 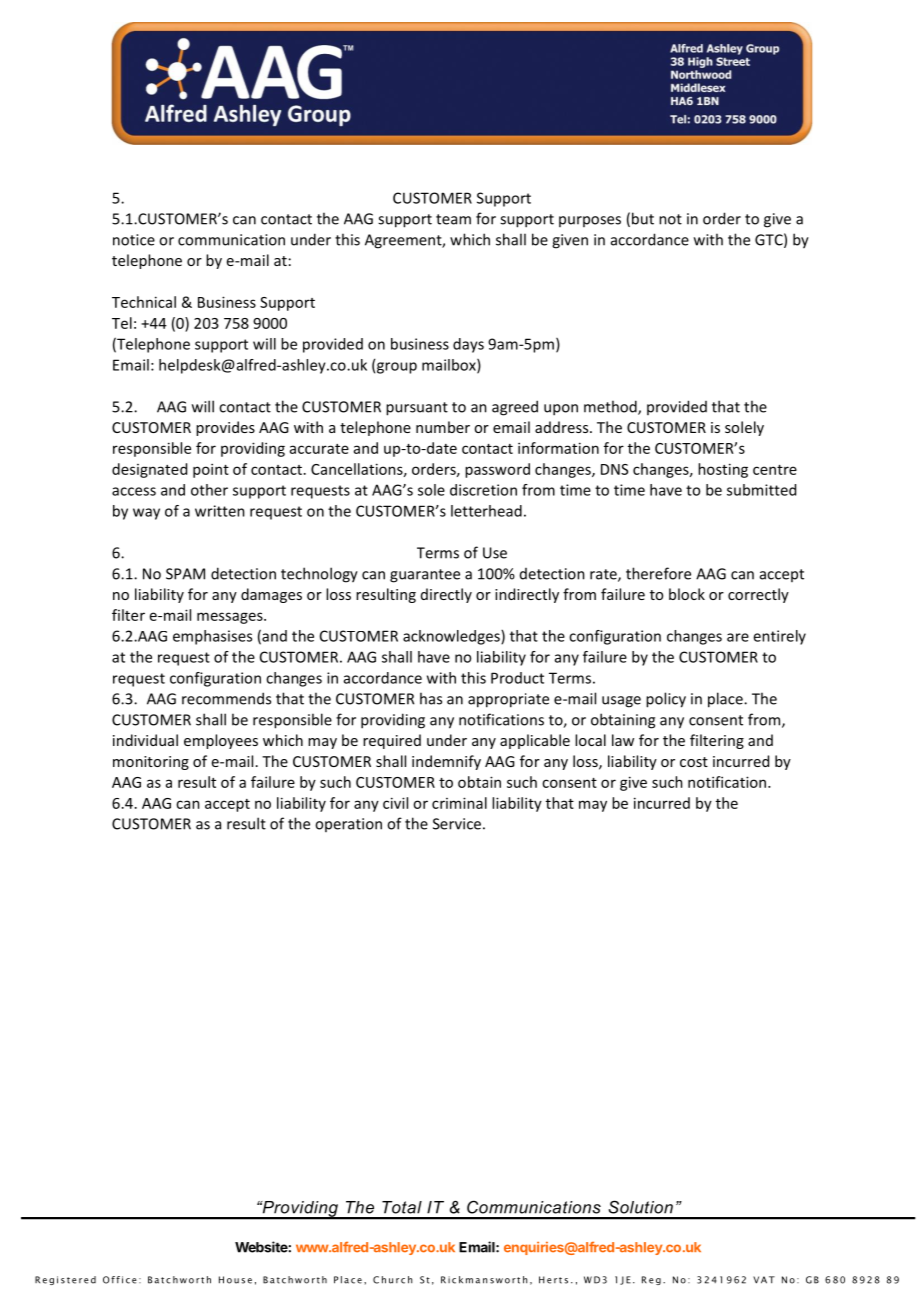 I want to click on appropriate, so click(x=508, y=700).
